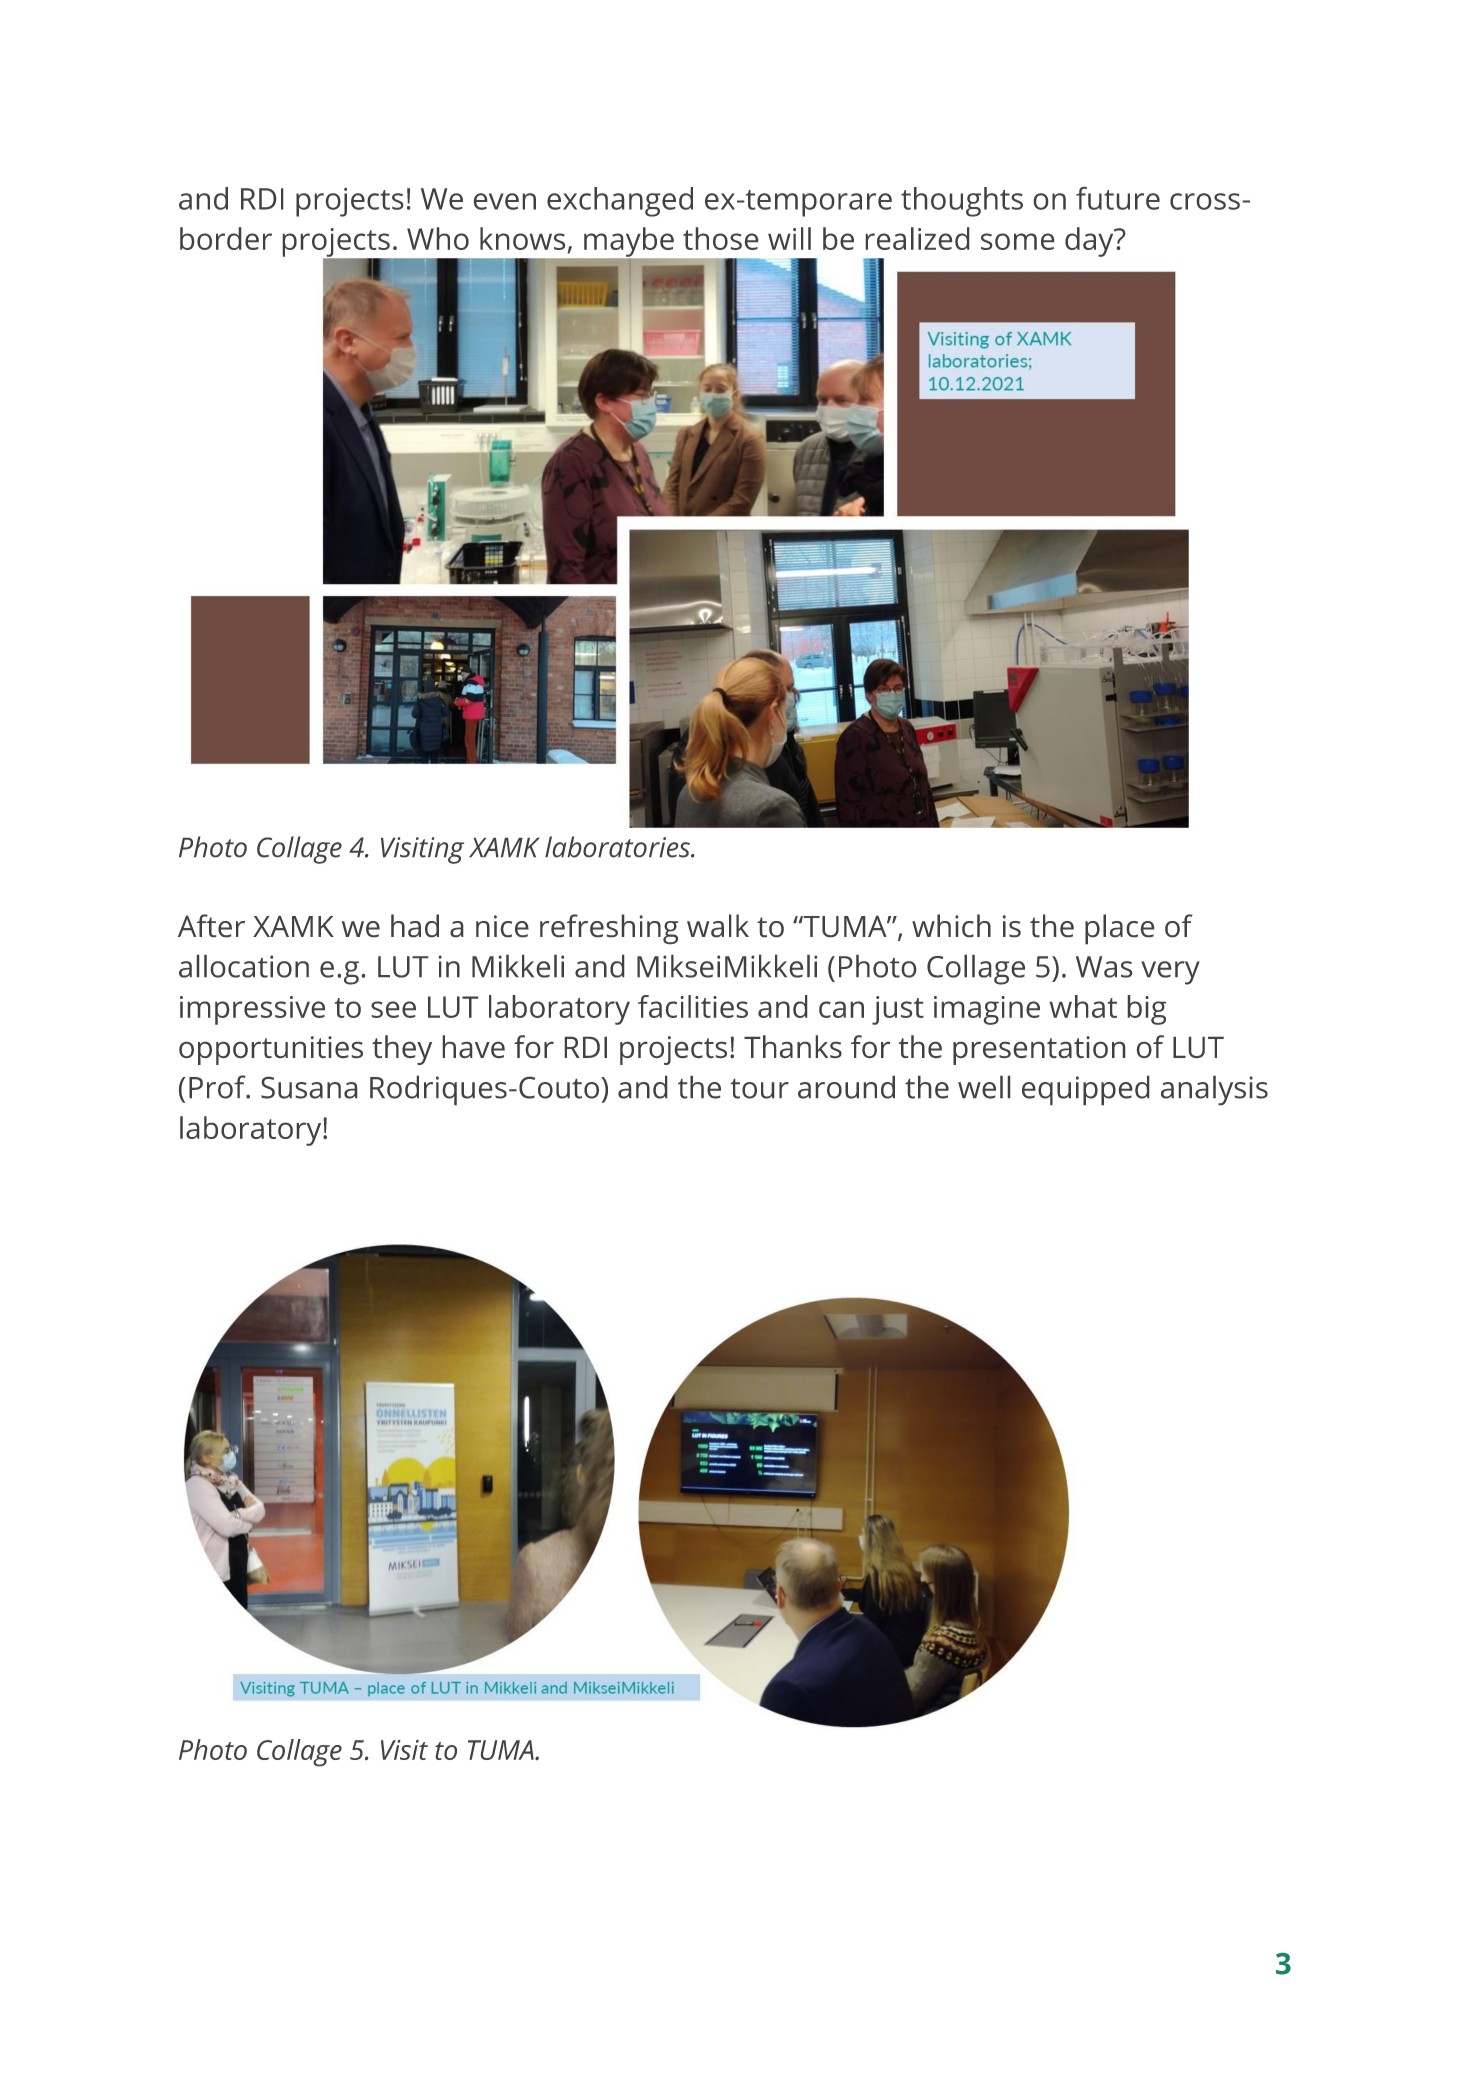  Describe the element at coordinates (720, 238) in the page. I see `those` at that location.
